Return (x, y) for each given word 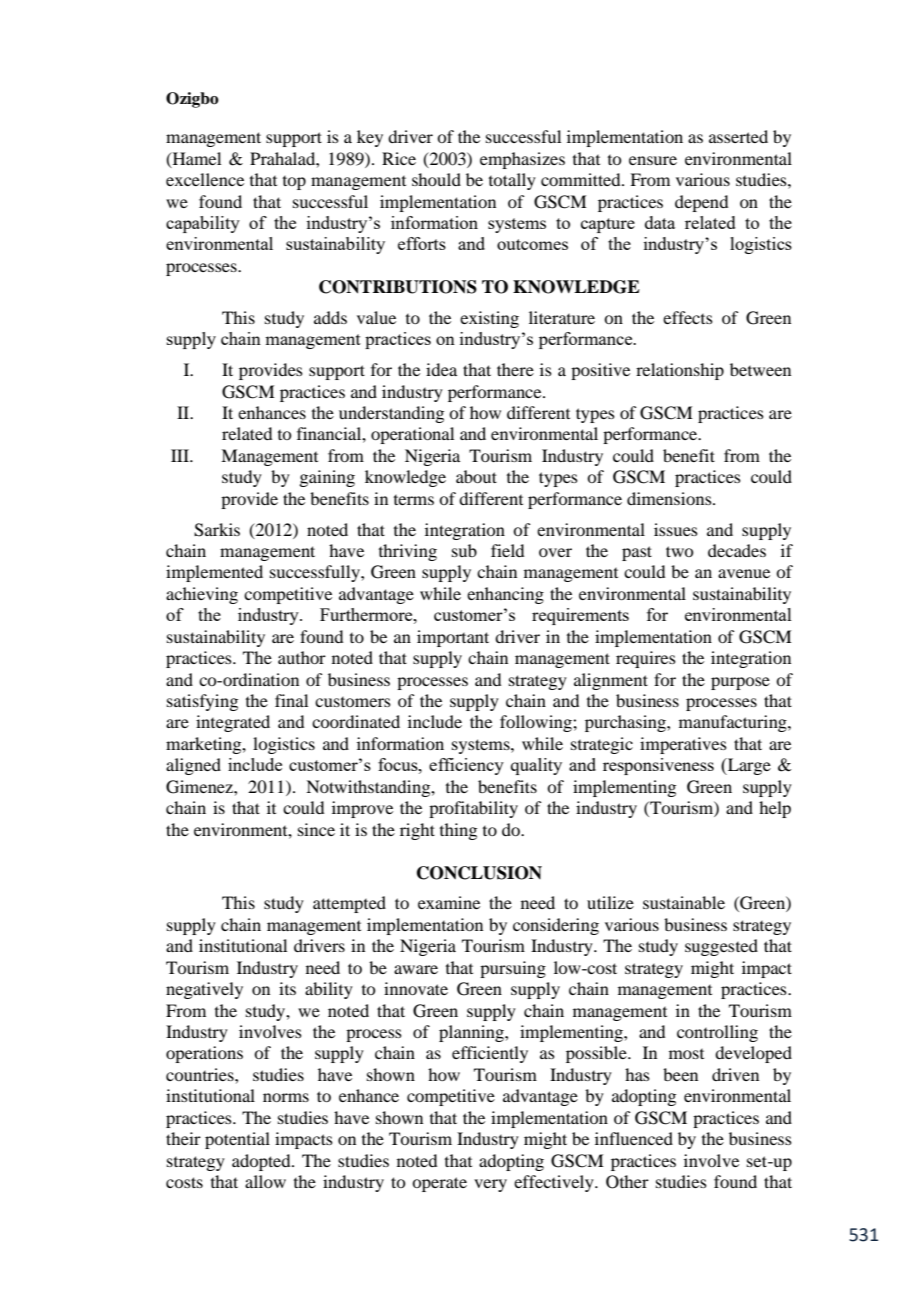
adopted (262, 1162)
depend (701, 203)
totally (512, 181)
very (490, 1185)
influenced (634, 1138)
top (294, 183)
